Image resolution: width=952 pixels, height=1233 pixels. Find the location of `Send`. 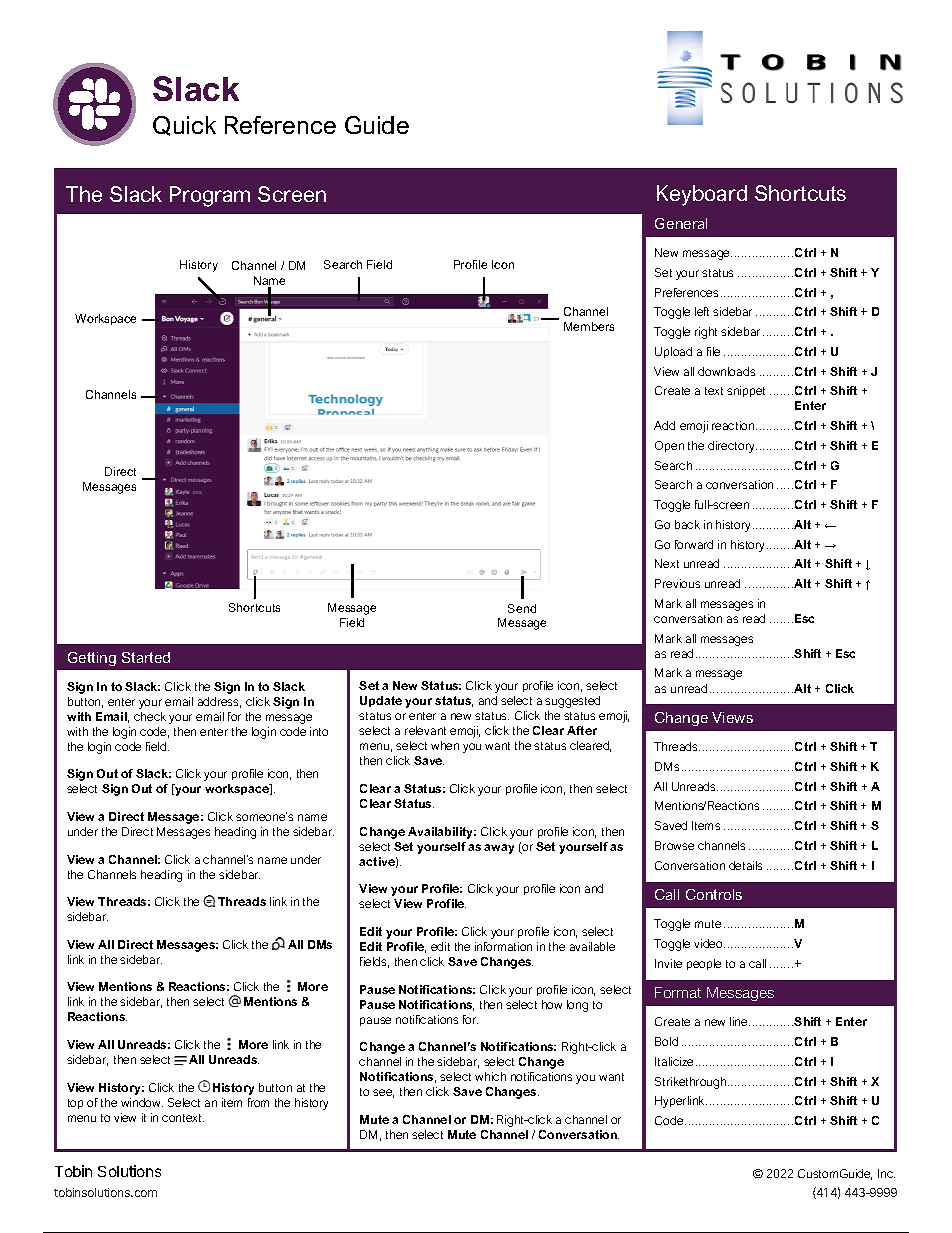

Send is located at coordinates (522, 608).
